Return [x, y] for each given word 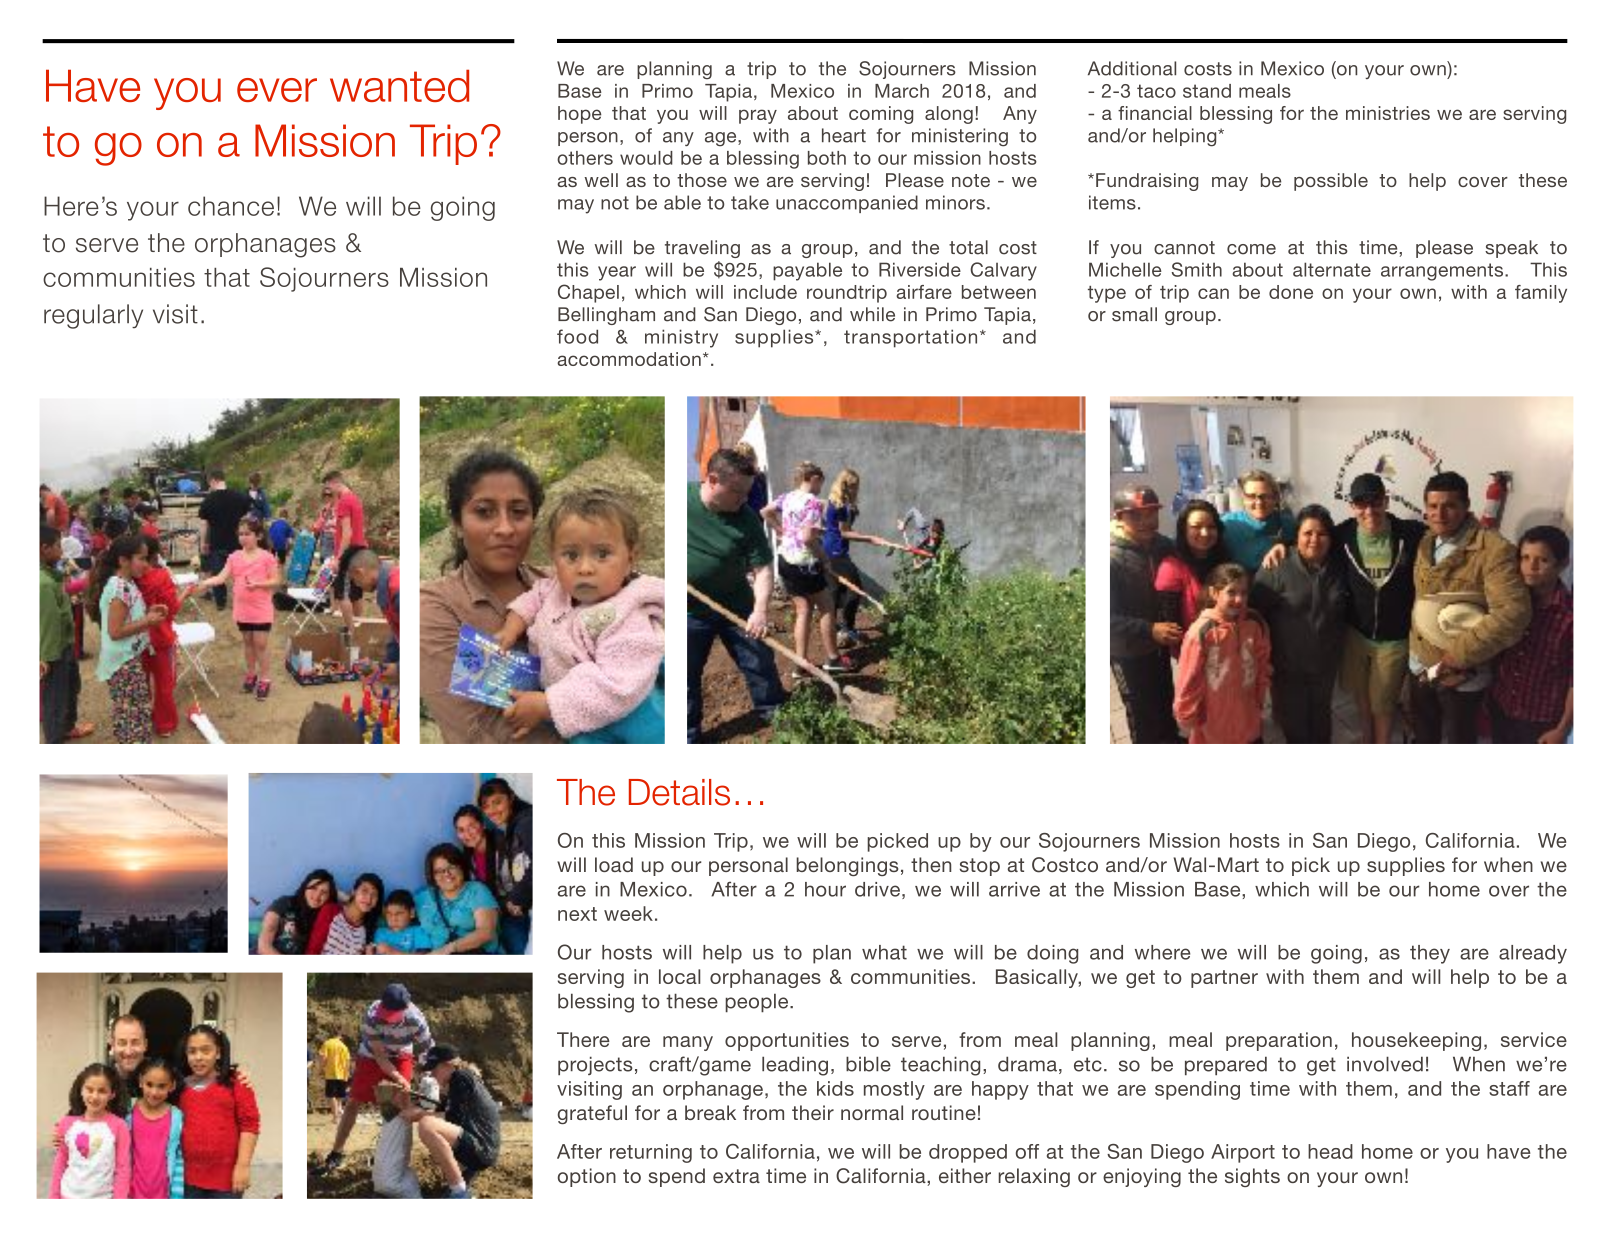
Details [679, 792]
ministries [1388, 113]
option [587, 1177]
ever [277, 90]
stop [980, 867]
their [813, 1112]
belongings [847, 866]
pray [758, 116]
